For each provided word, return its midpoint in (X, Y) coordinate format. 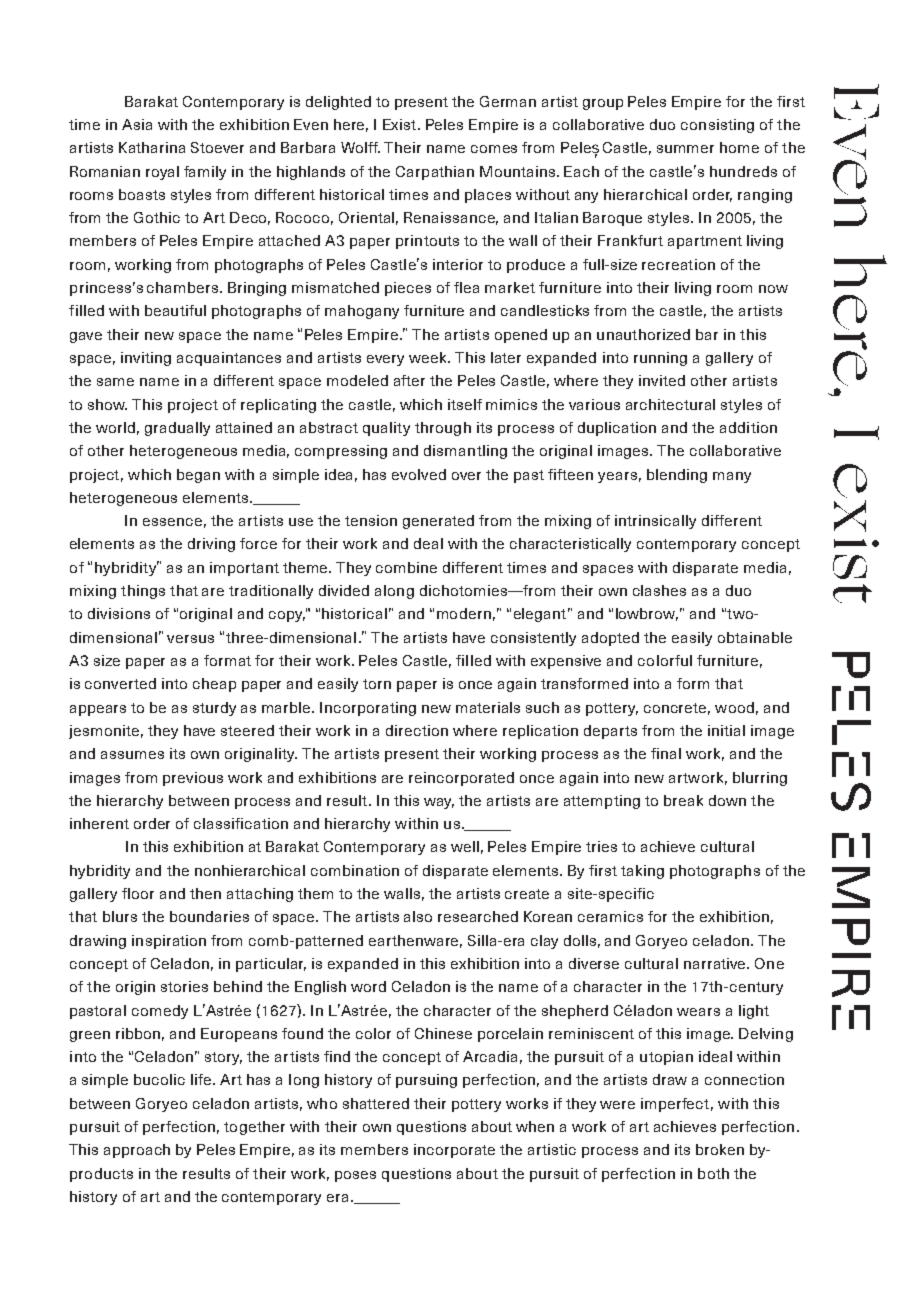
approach (137, 1151)
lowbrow (647, 614)
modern (464, 613)
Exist (401, 124)
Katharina (152, 147)
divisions (119, 613)
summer (685, 149)
